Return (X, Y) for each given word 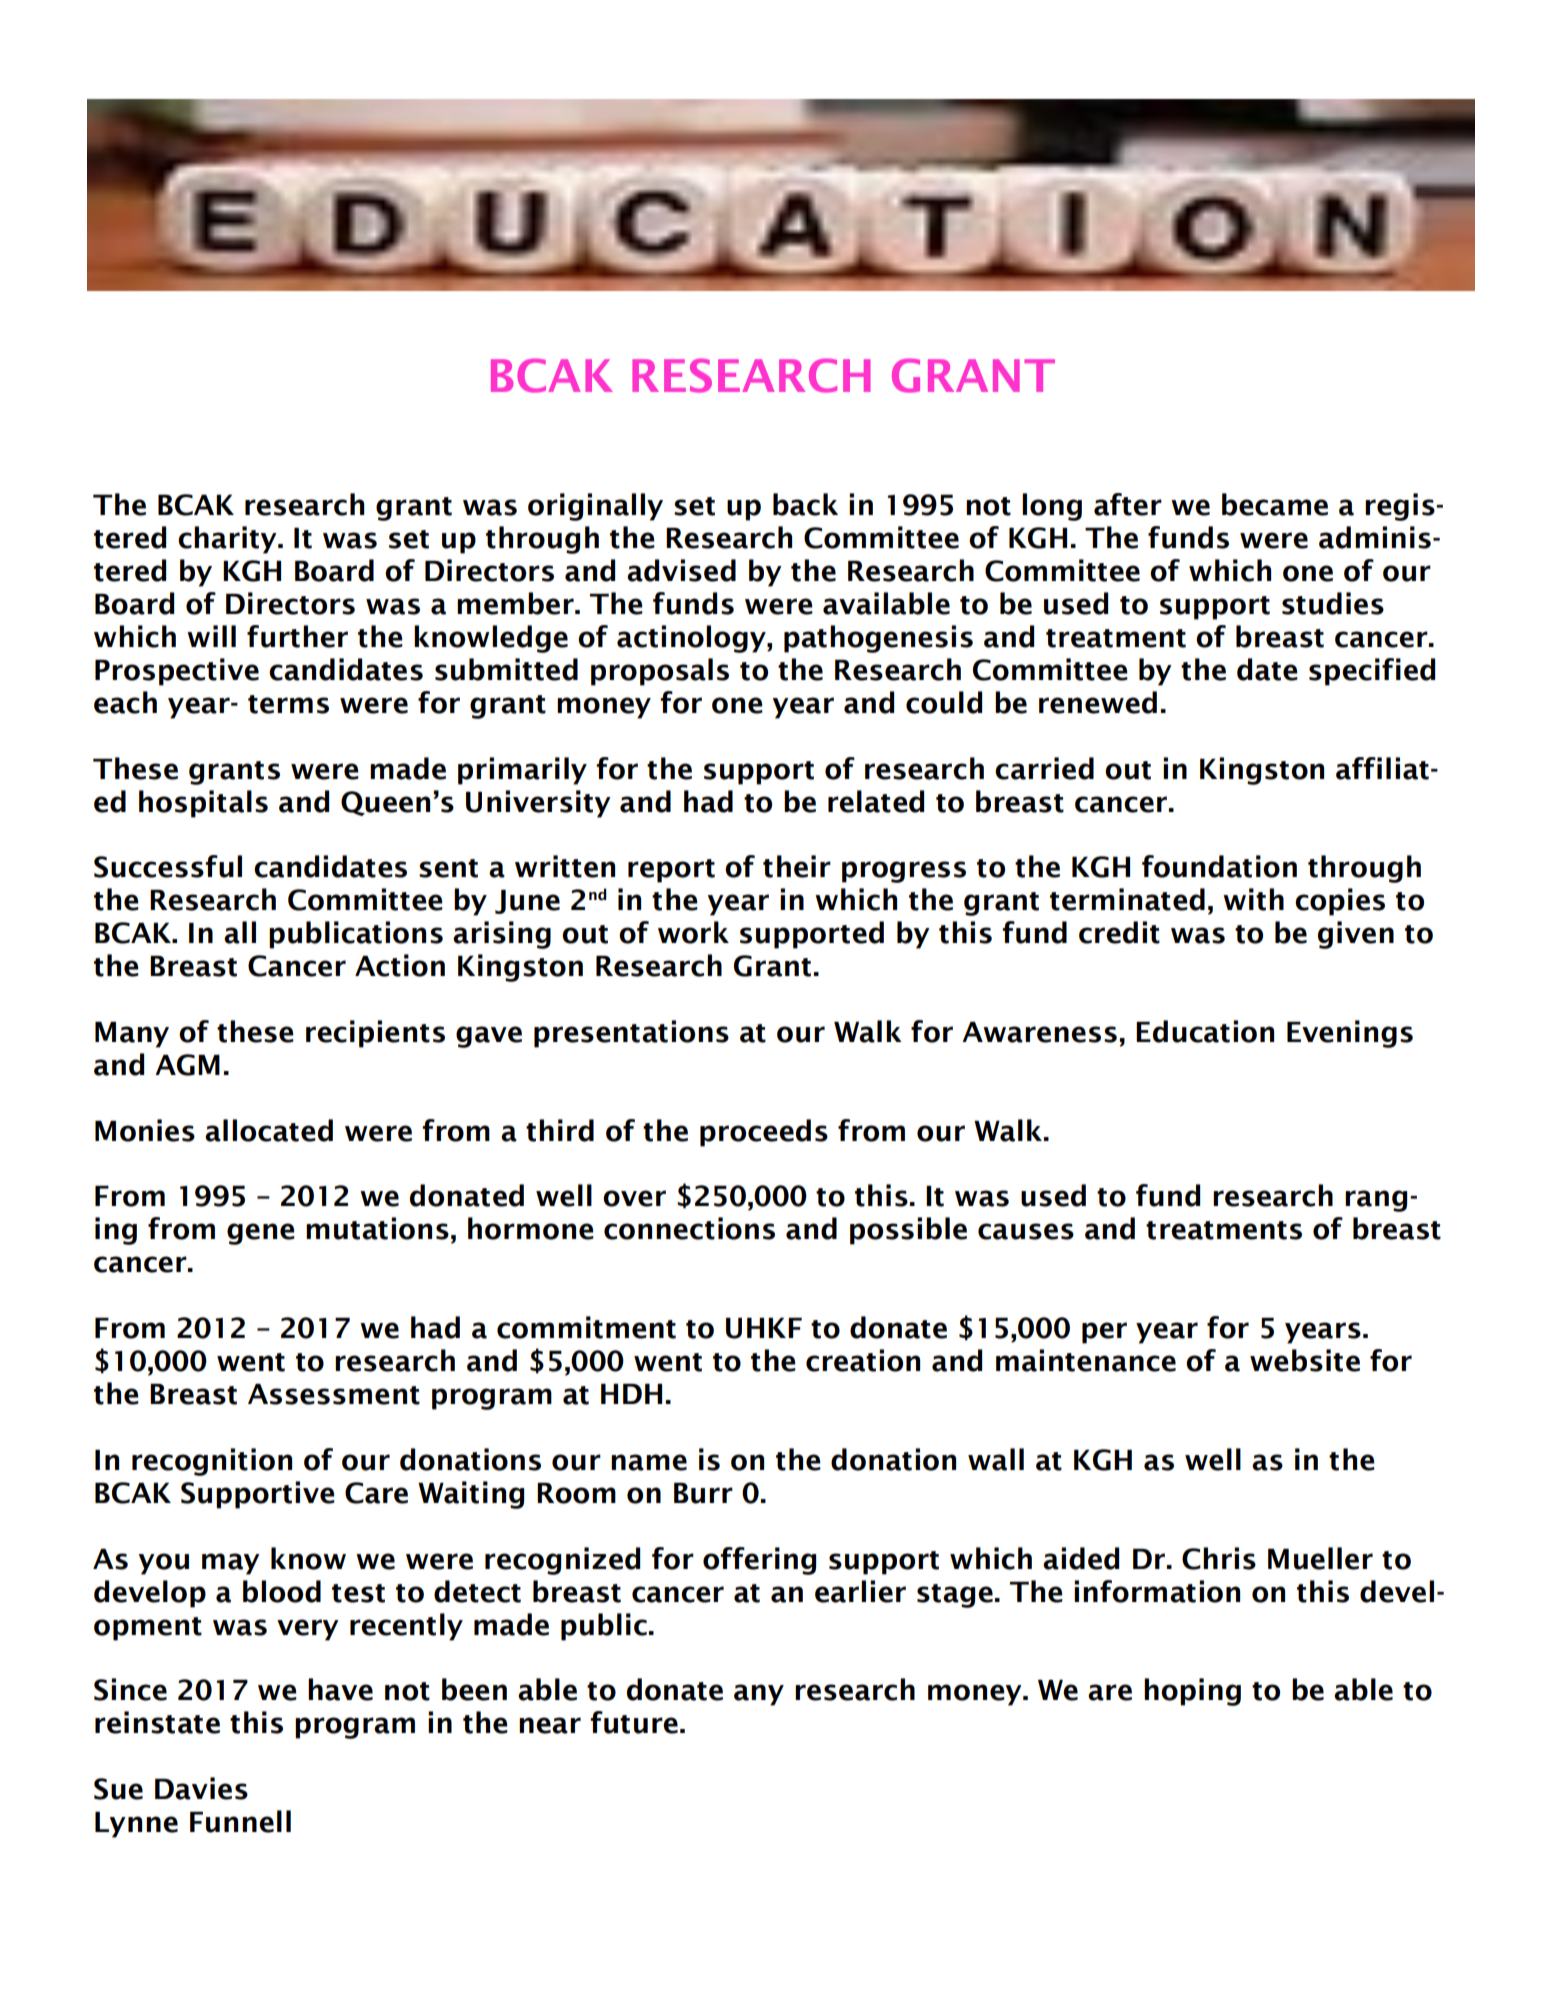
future (634, 1722)
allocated (269, 1130)
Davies (201, 1788)
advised (681, 570)
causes (1026, 1231)
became (1275, 504)
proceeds (764, 1133)
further (297, 636)
